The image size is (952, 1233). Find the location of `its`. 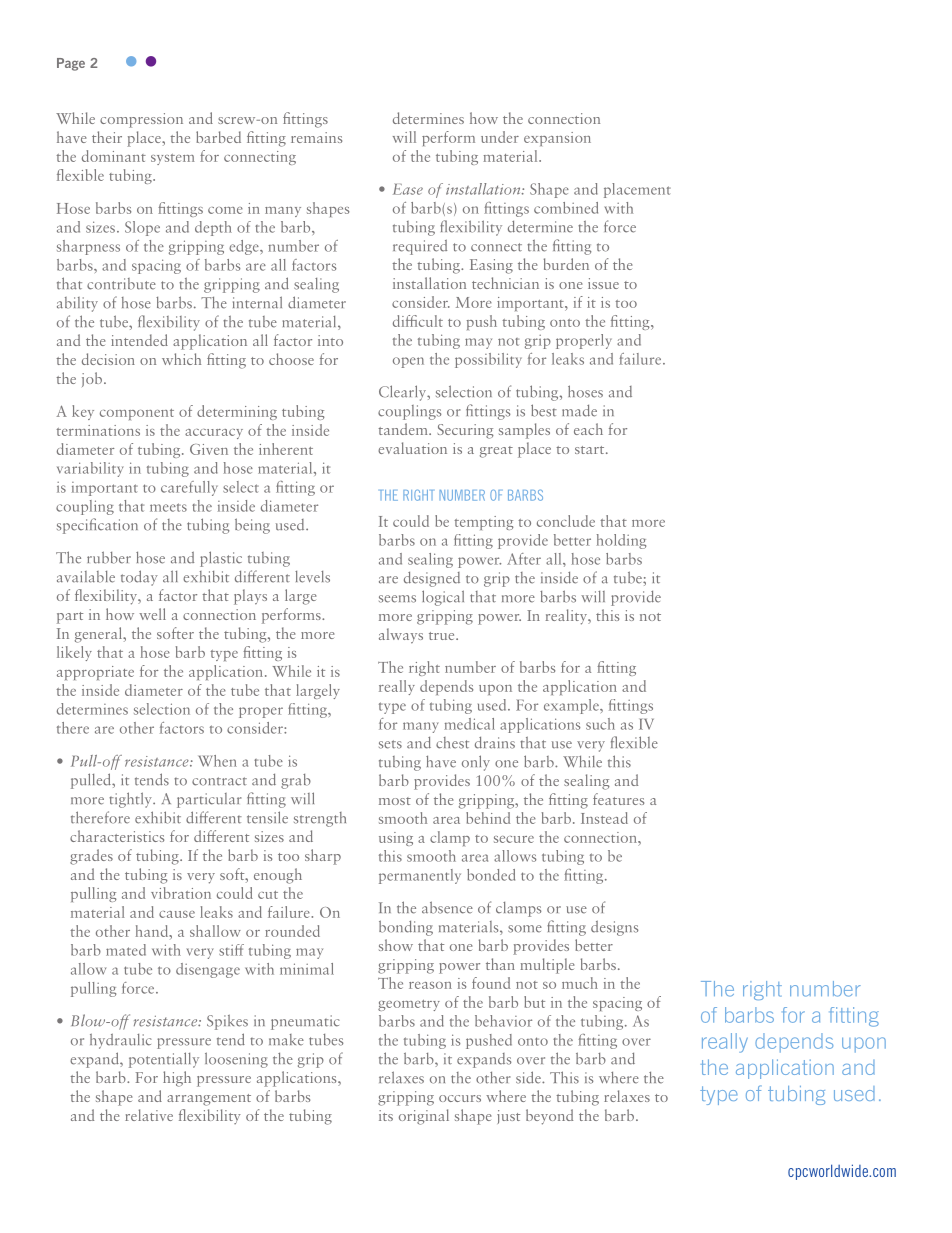

its is located at coordinates (386, 1115).
